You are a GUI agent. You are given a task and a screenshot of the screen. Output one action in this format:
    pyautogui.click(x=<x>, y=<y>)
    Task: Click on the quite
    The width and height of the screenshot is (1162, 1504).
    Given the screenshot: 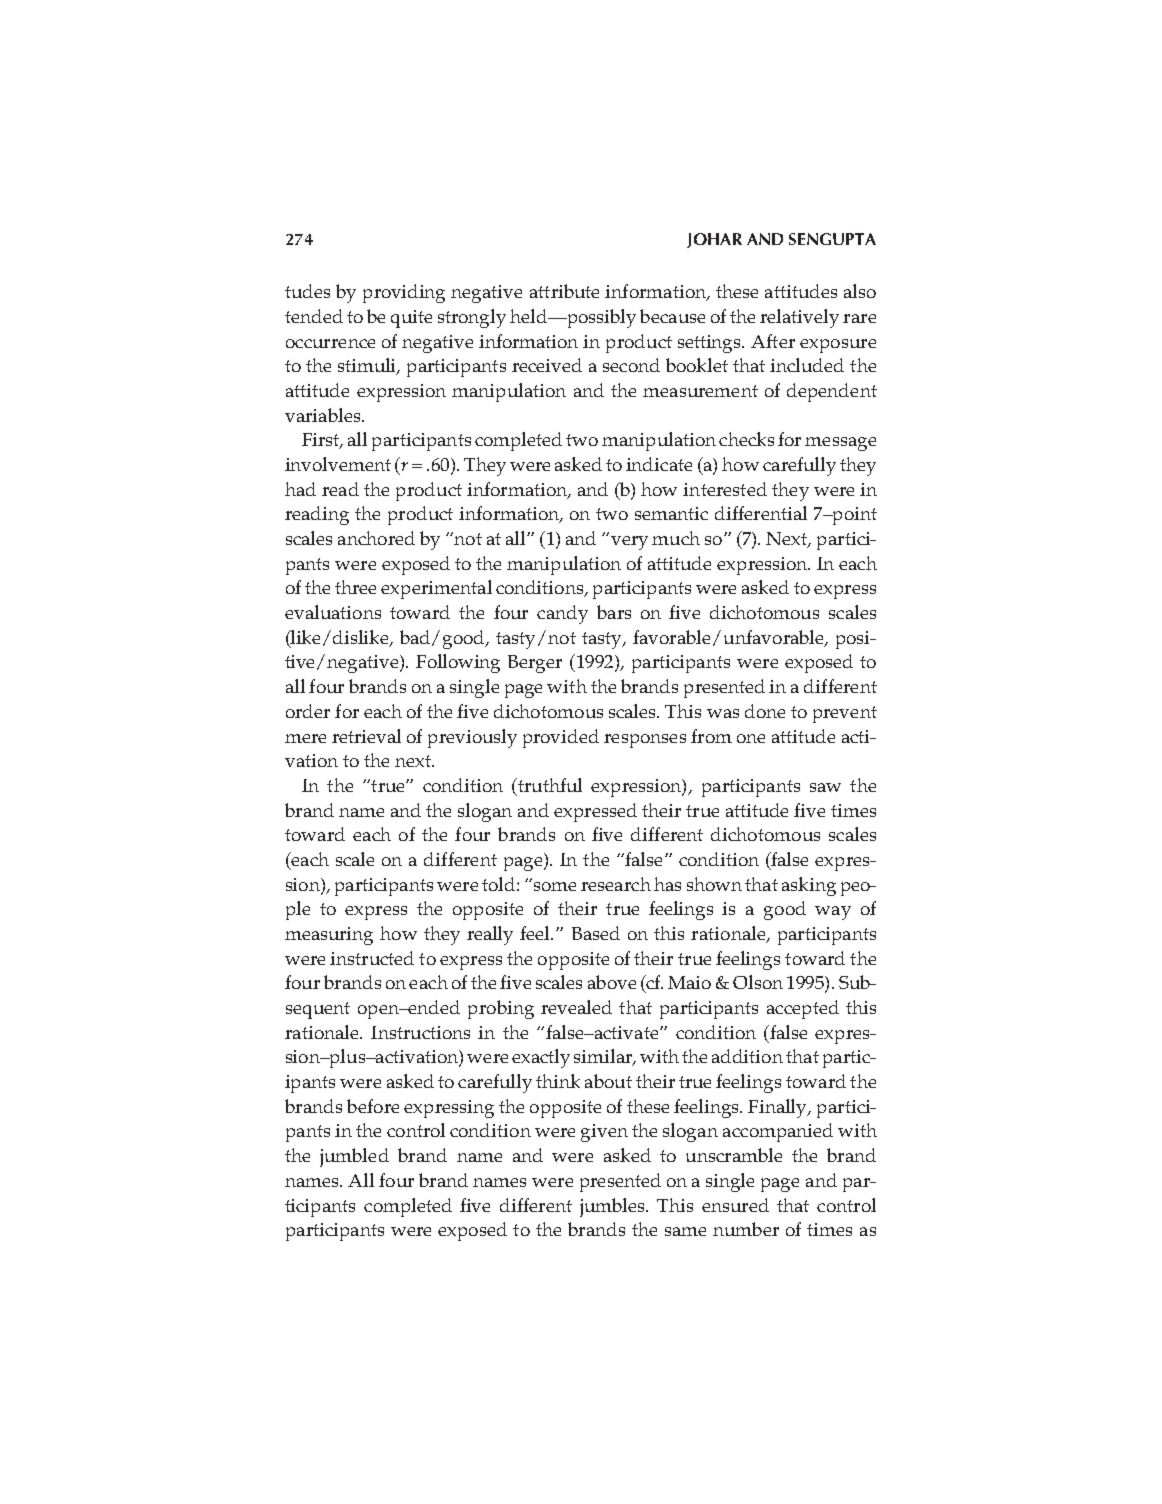 What is the action you would take?
    pyautogui.click(x=411, y=319)
